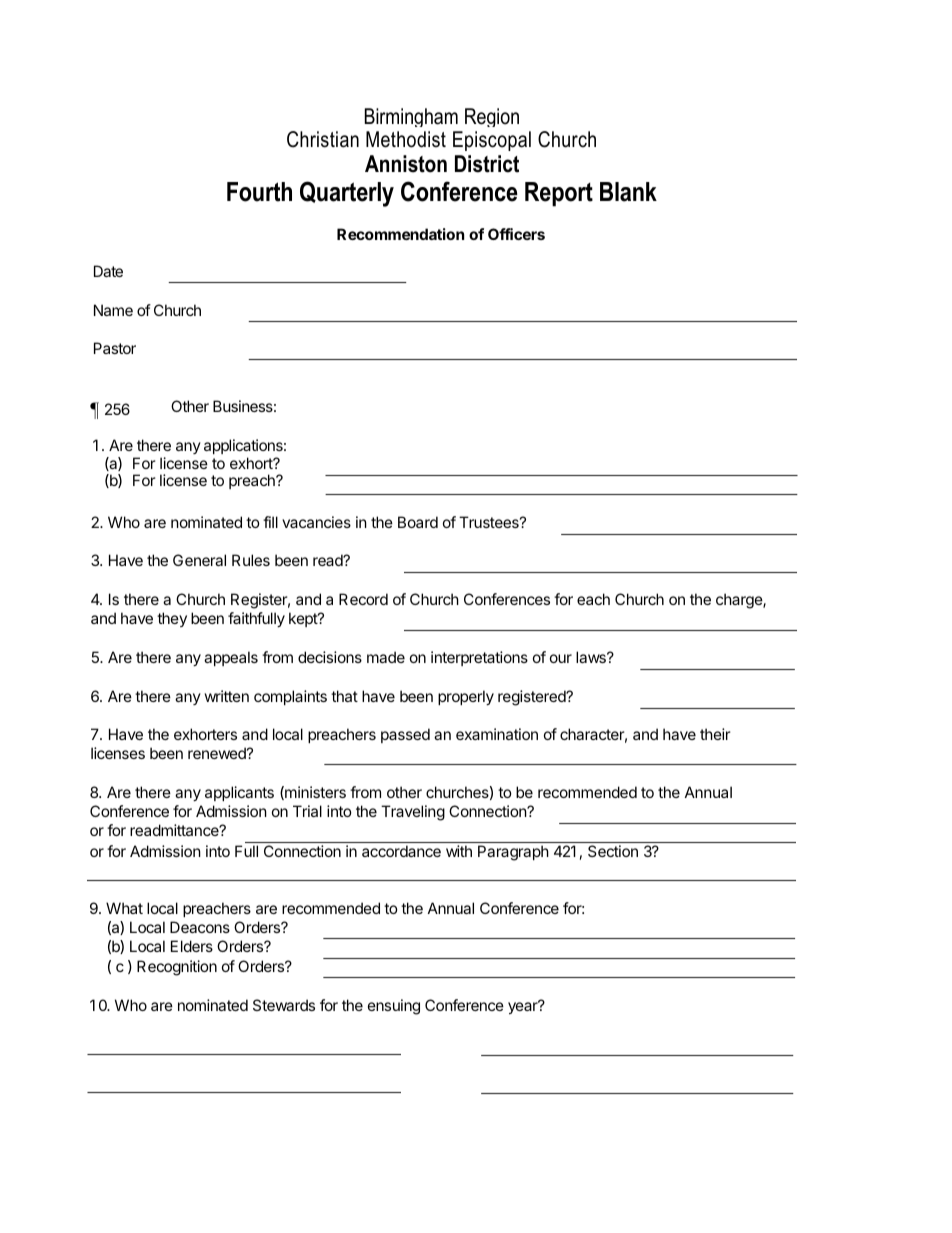 The width and height of the document is (952, 1233). I want to click on Board, so click(418, 522).
